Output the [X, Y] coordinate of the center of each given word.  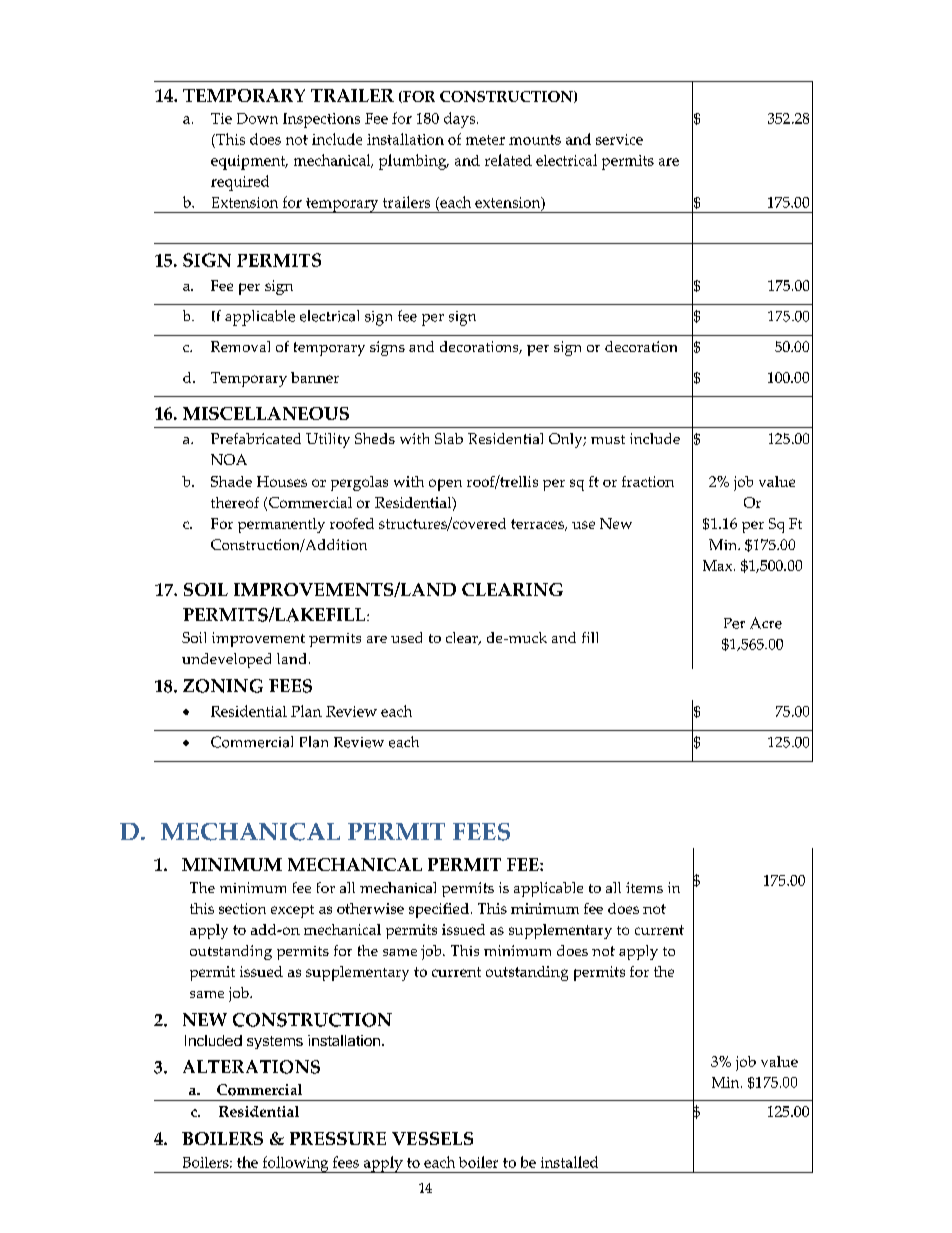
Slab [449, 438]
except [292, 911]
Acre [766, 623]
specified [439, 910]
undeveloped [226, 660]
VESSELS [432, 1138]
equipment [249, 162]
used [406, 637]
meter [485, 140]
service [619, 139]
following [295, 1164]
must [608, 439]
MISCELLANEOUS [266, 413]
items [644, 887]
